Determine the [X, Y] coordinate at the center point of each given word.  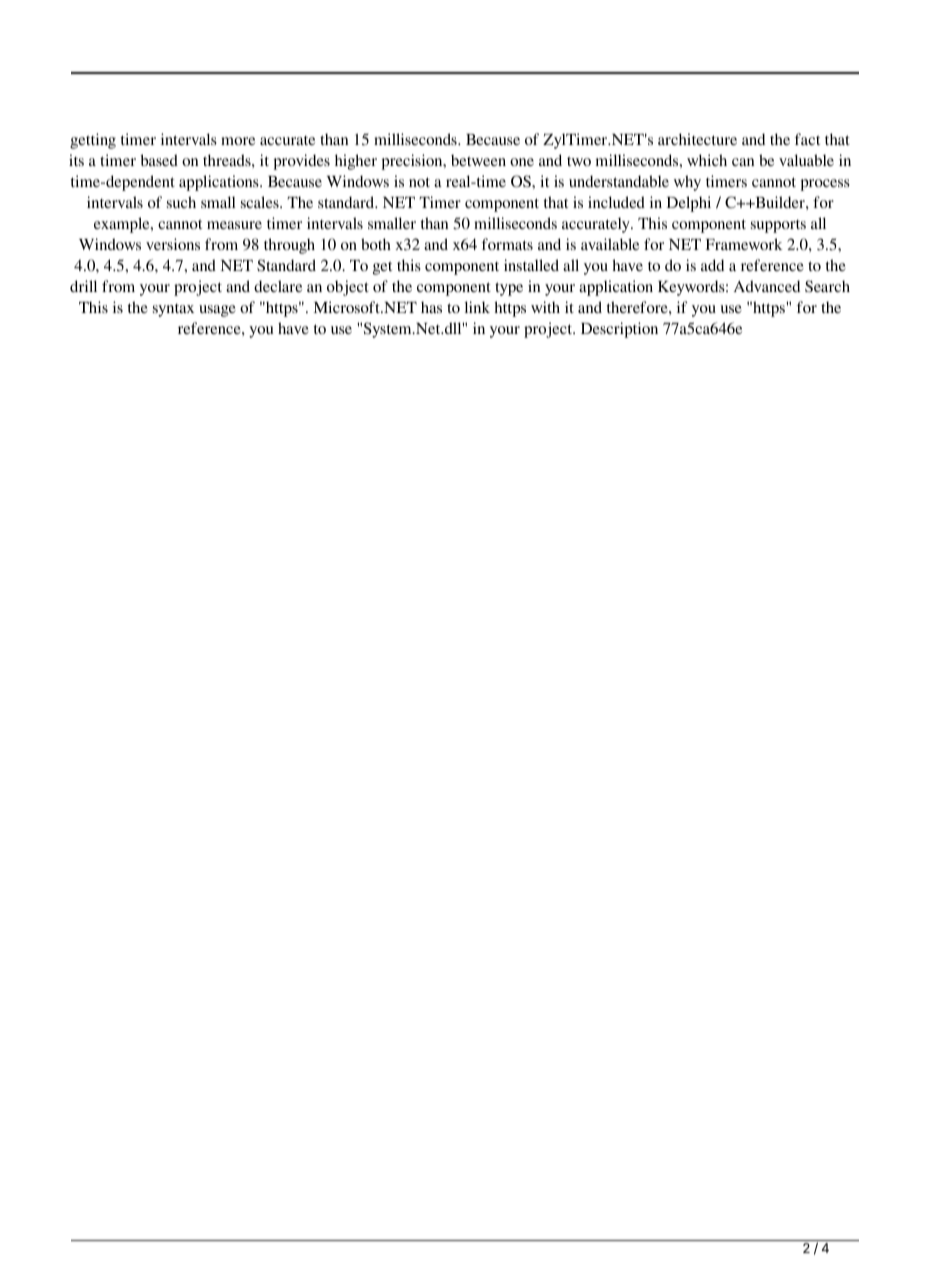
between [478, 160]
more [238, 141]
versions [173, 244]
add [712, 265]
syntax [173, 310]
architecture [697, 139]
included [616, 202]
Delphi [689, 204]
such [181, 202]
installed [531, 265]
